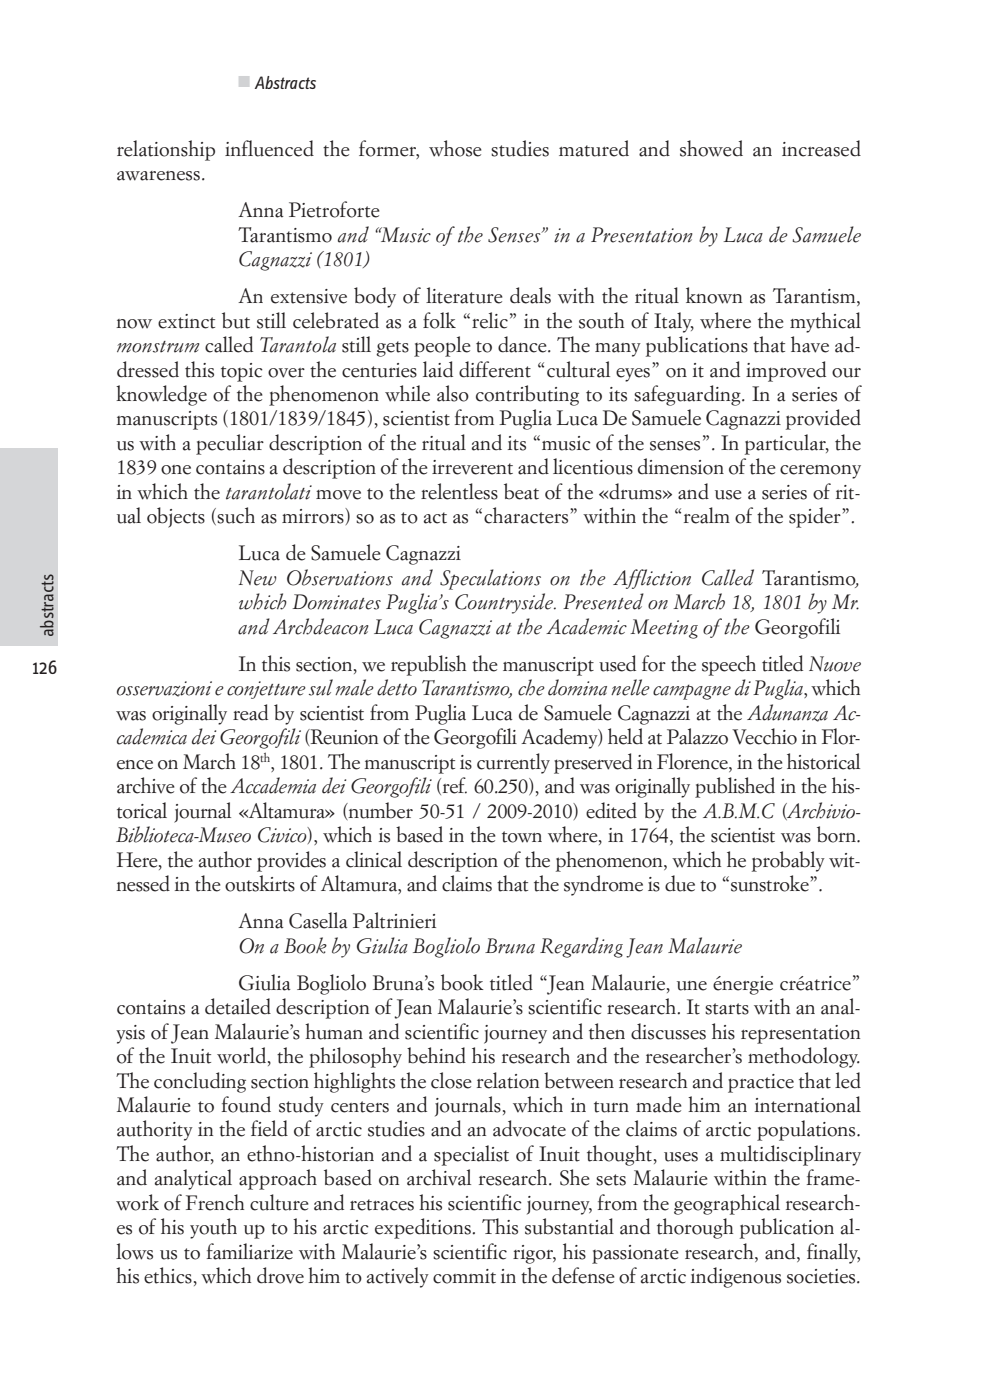 This document has width=989, height=1397. What do you see at coordinates (729, 665) in the document?
I see `speech` at bounding box center [729, 665].
